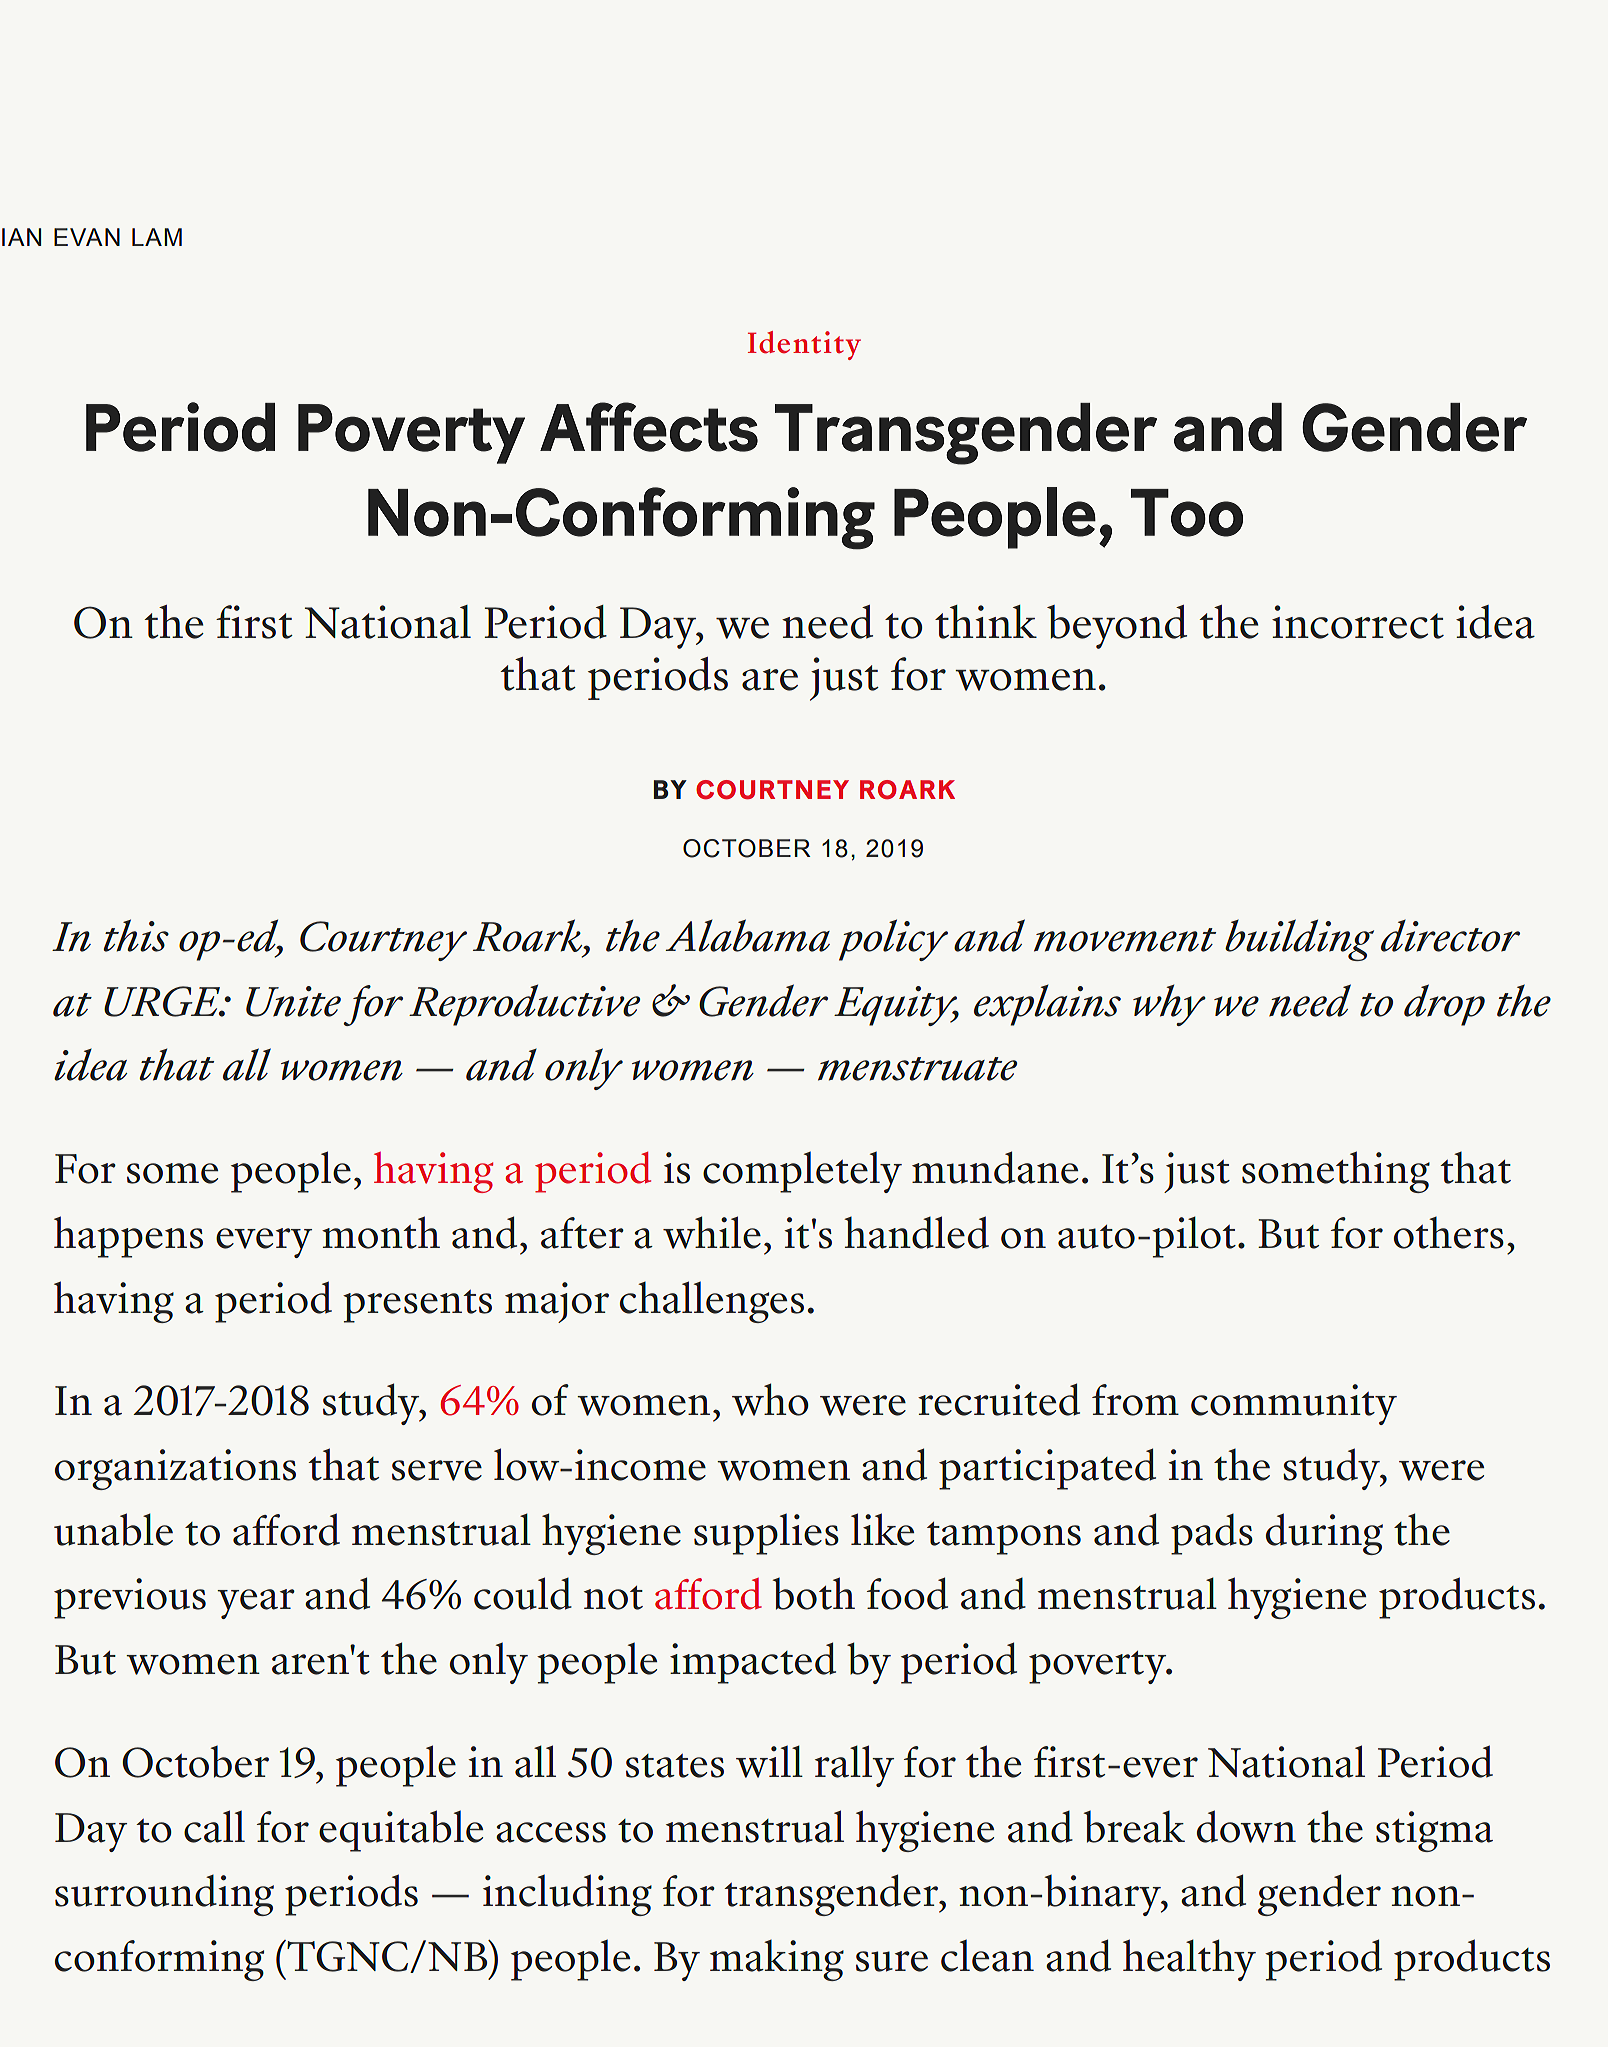 The image size is (1608, 2047). What do you see at coordinates (293, 1001) in the screenshot?
I see `Unite` at bounding box center [293, 1001].
